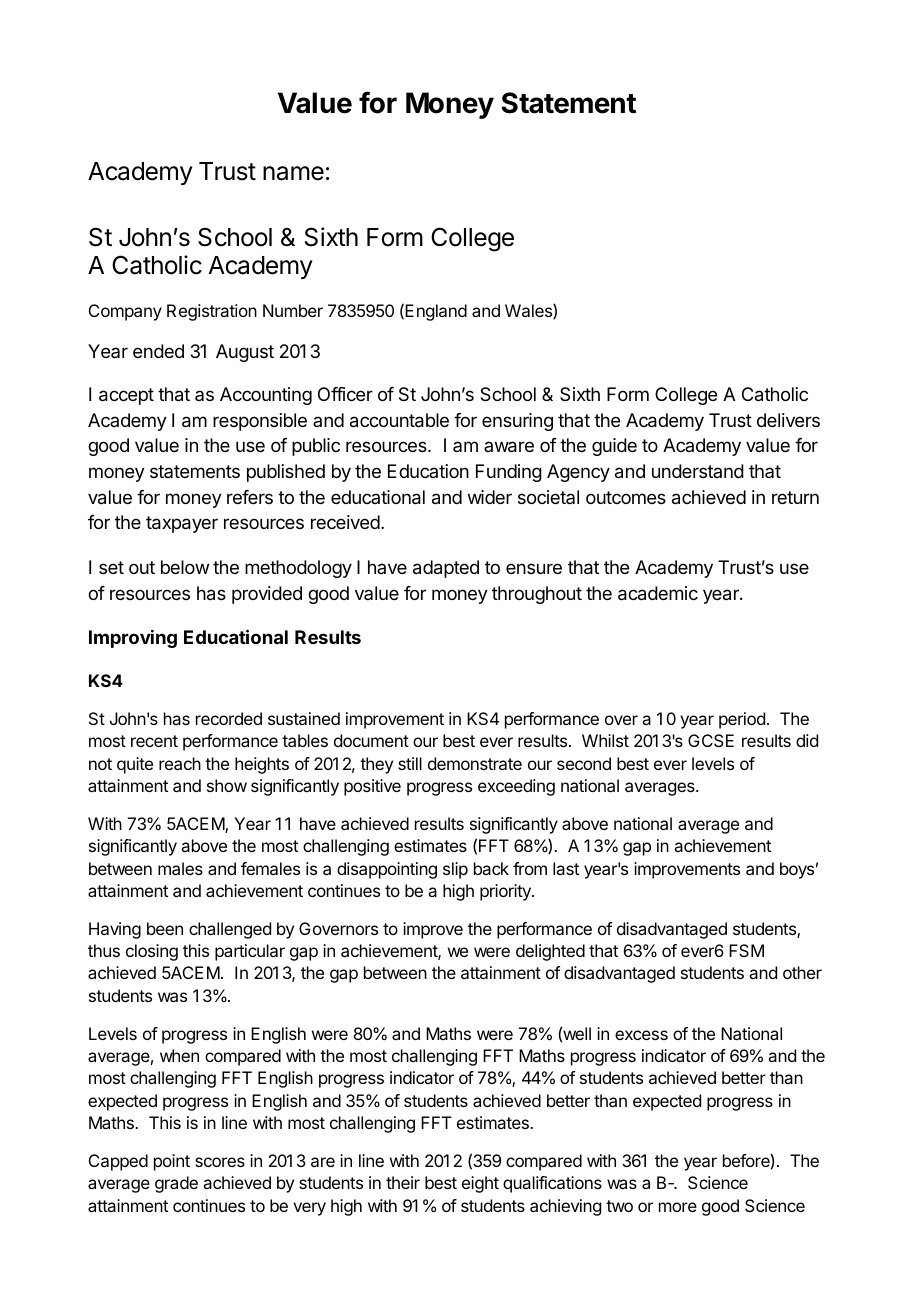  What do you see at coordinates (746, 950) in the screenshot?
I see `FSM` at bounding box center [746, 950].
